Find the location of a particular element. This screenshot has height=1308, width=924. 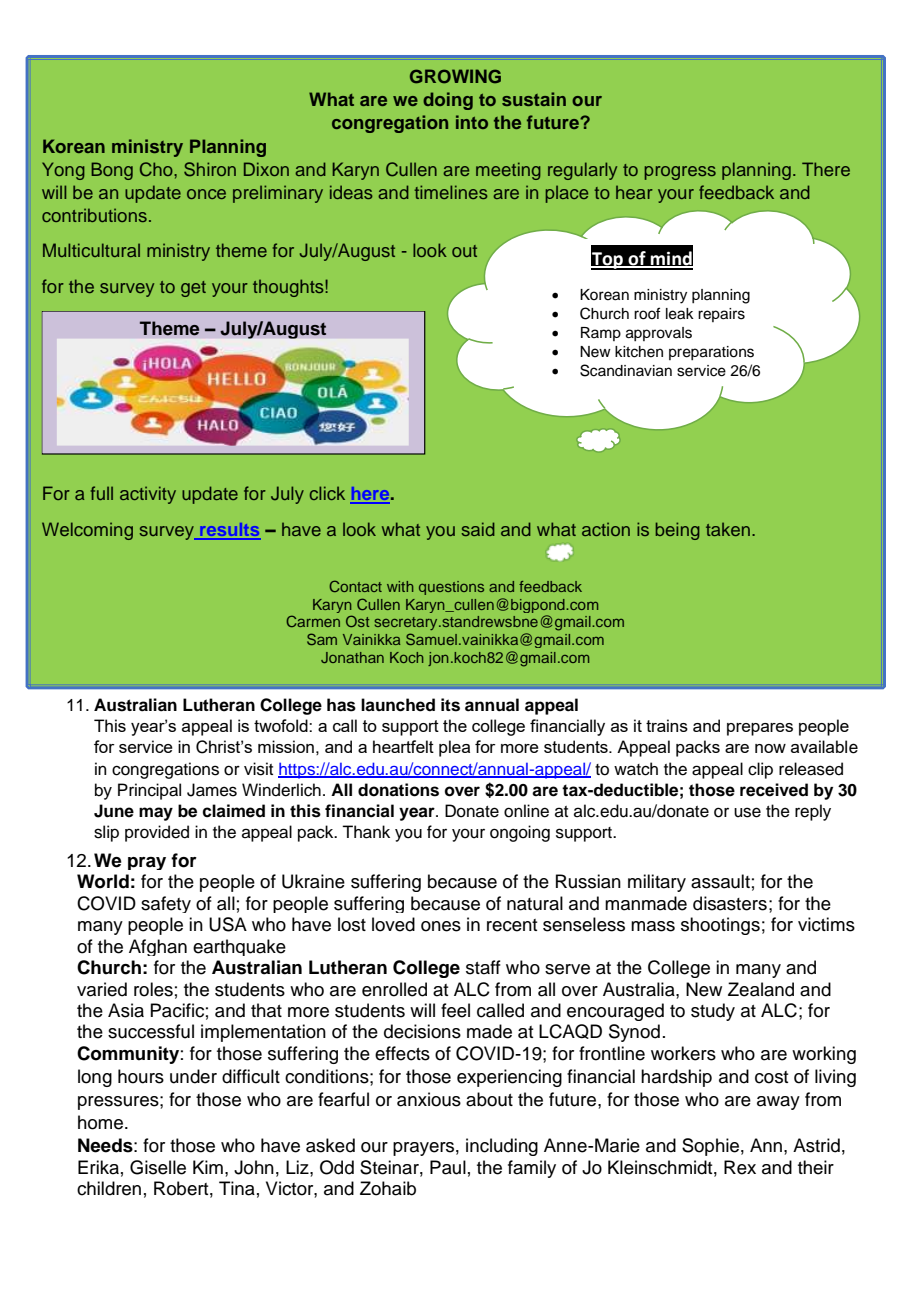

Paul is located at coordinates (448, 1167).
